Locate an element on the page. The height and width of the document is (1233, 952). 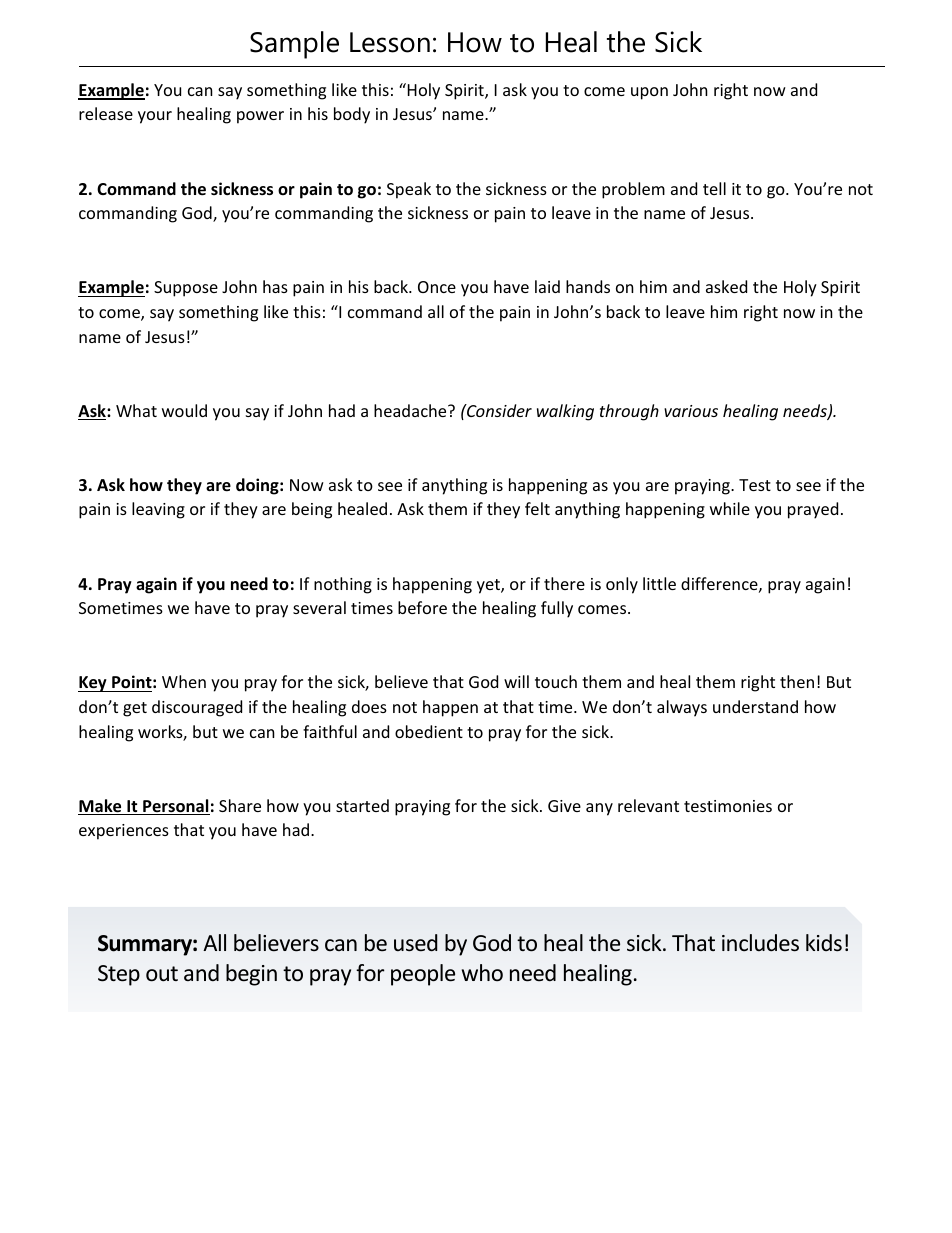
would is located at coordinates (184, 410).
